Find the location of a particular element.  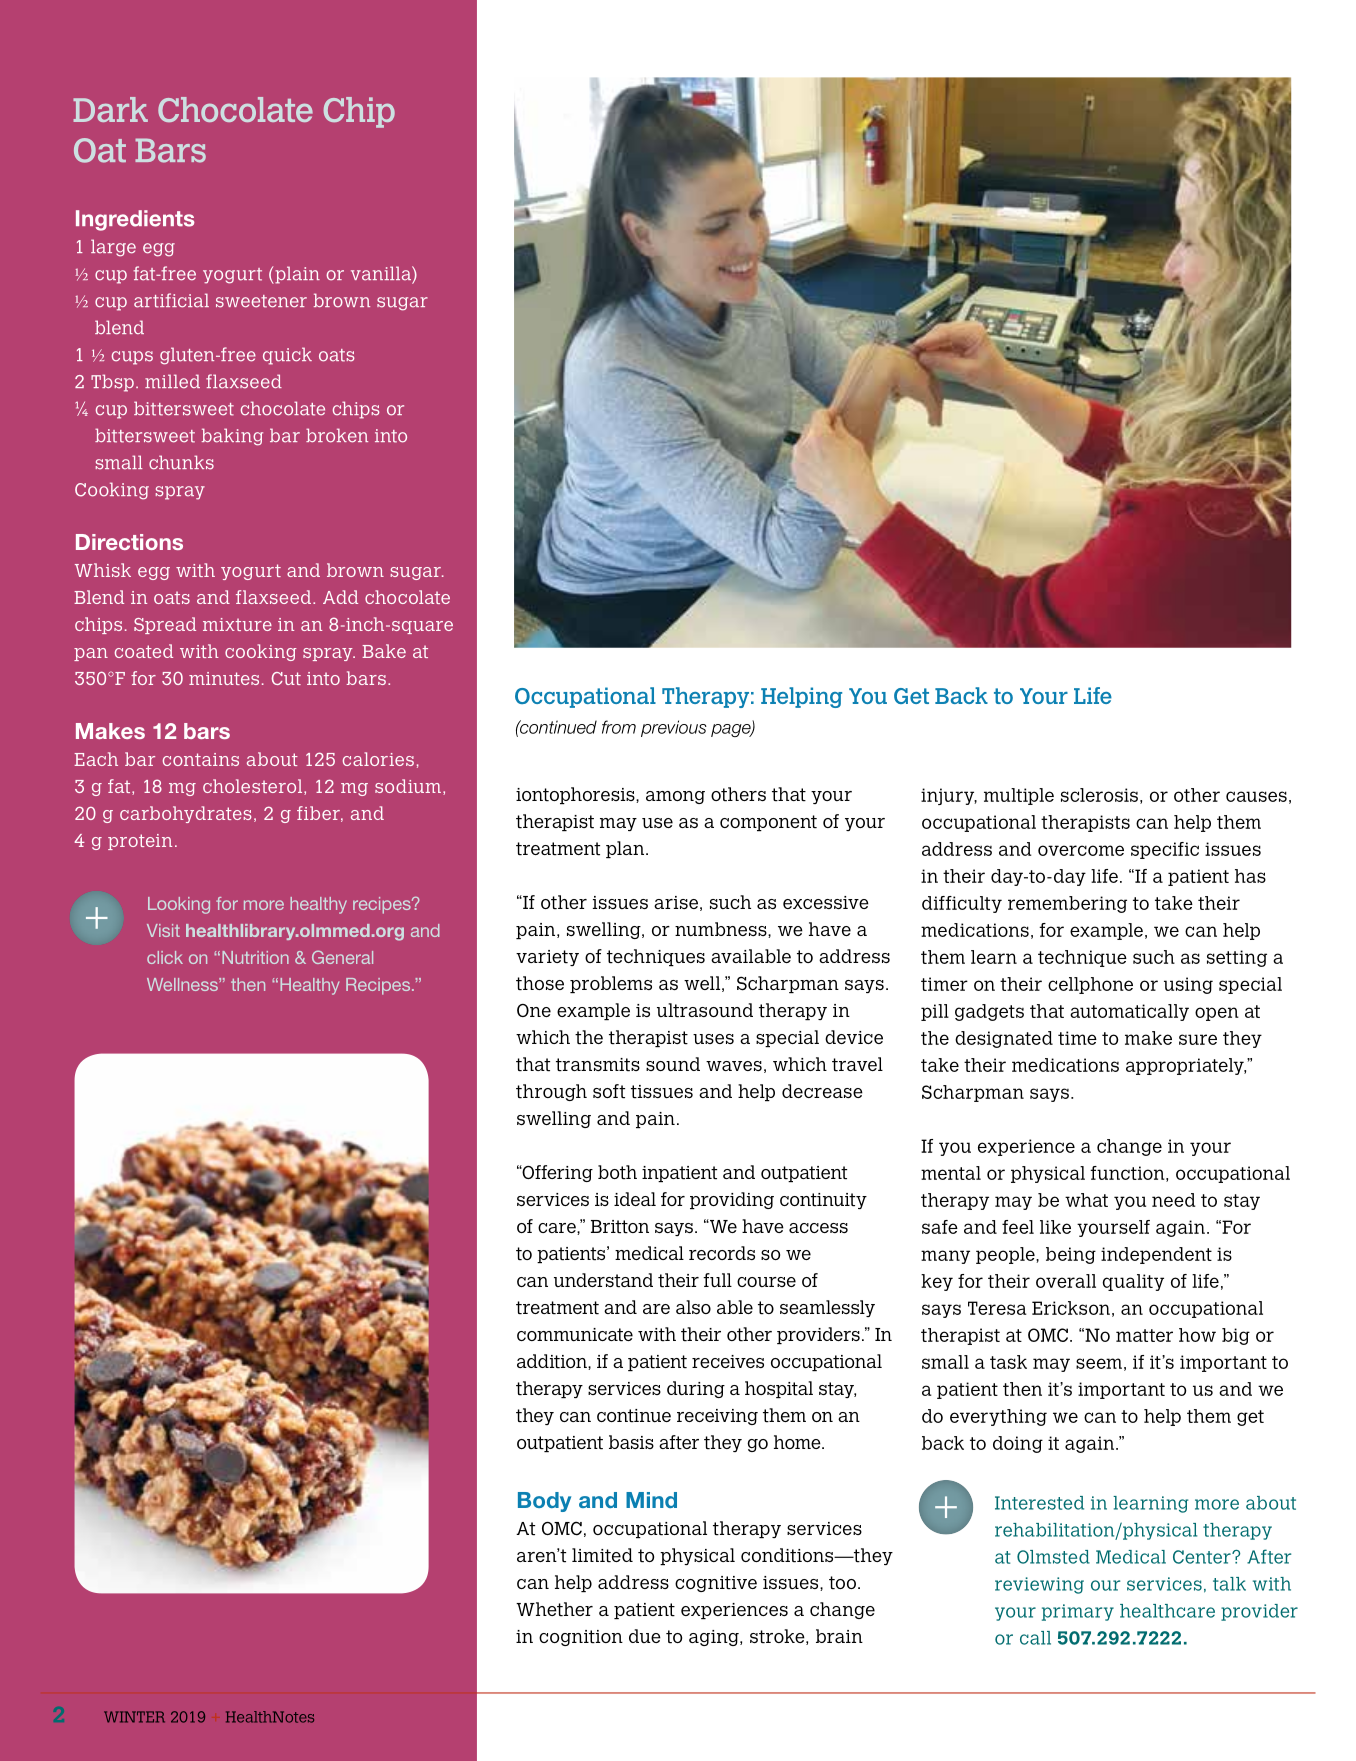

WINTER is located at coordinates (134, 1717).
